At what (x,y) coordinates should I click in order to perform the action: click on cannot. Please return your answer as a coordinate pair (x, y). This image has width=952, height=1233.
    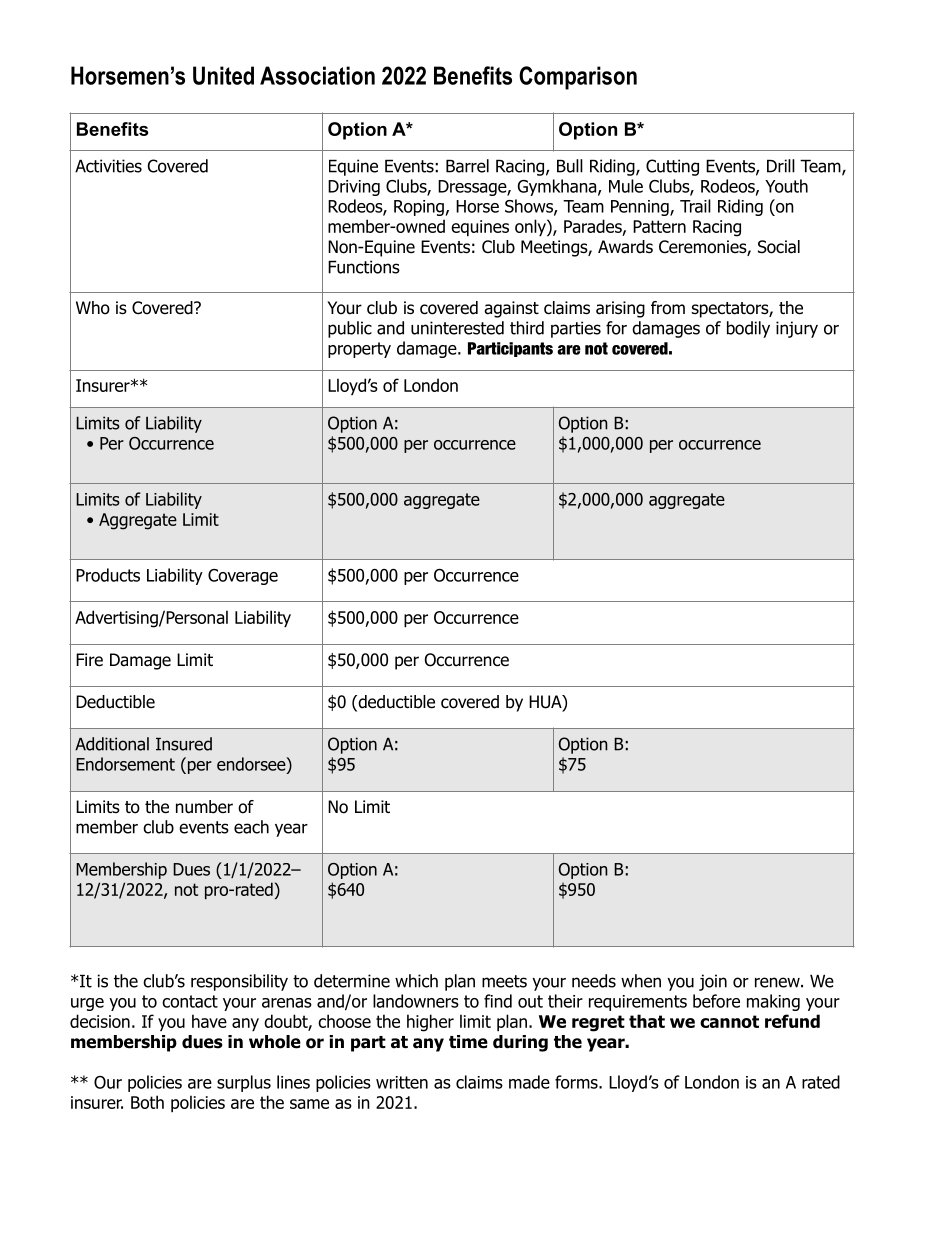
    Looking at the image, I should click on (729, 1021).
